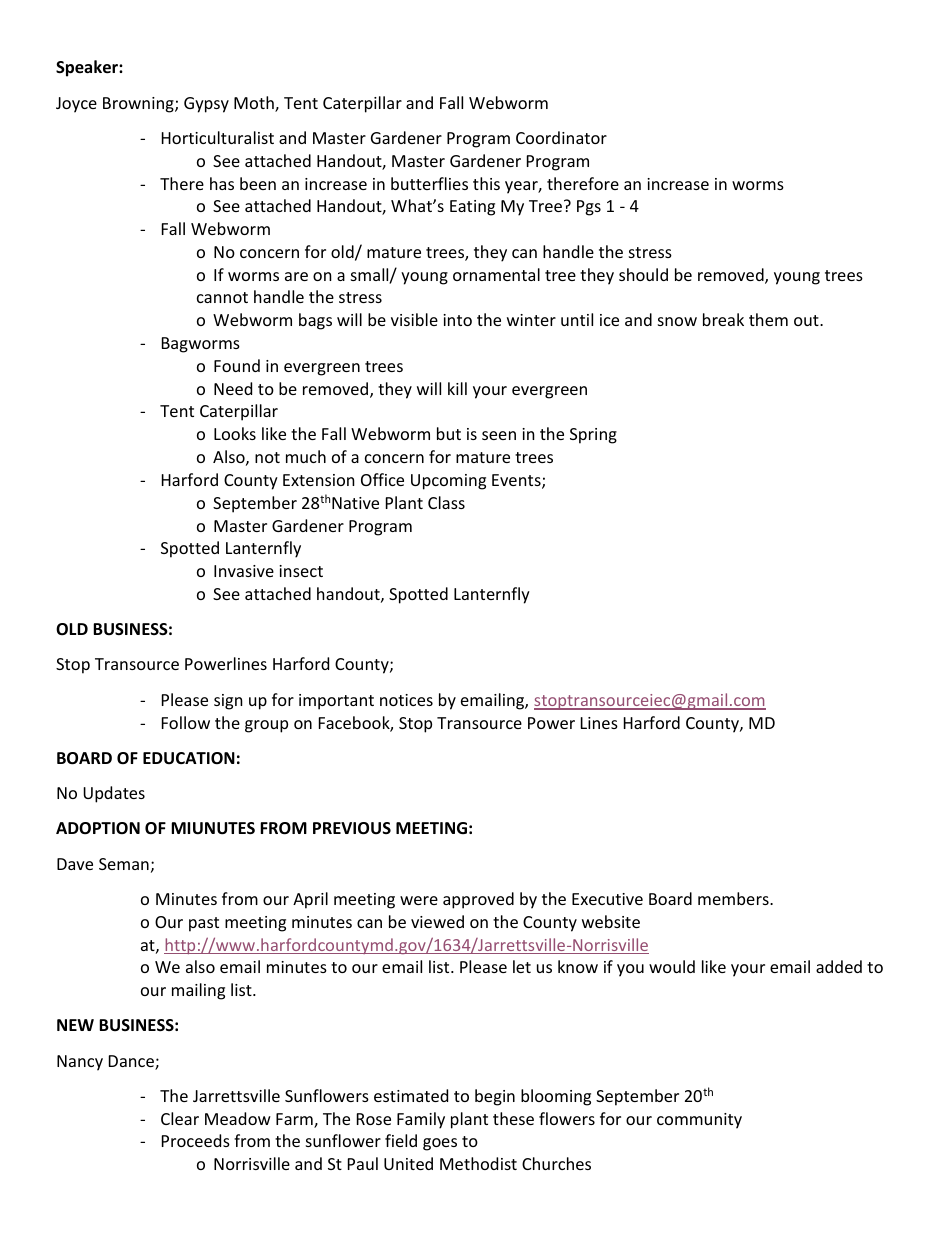 The image size is (952, 1233). I want to click on community, so click(699, 1121).
